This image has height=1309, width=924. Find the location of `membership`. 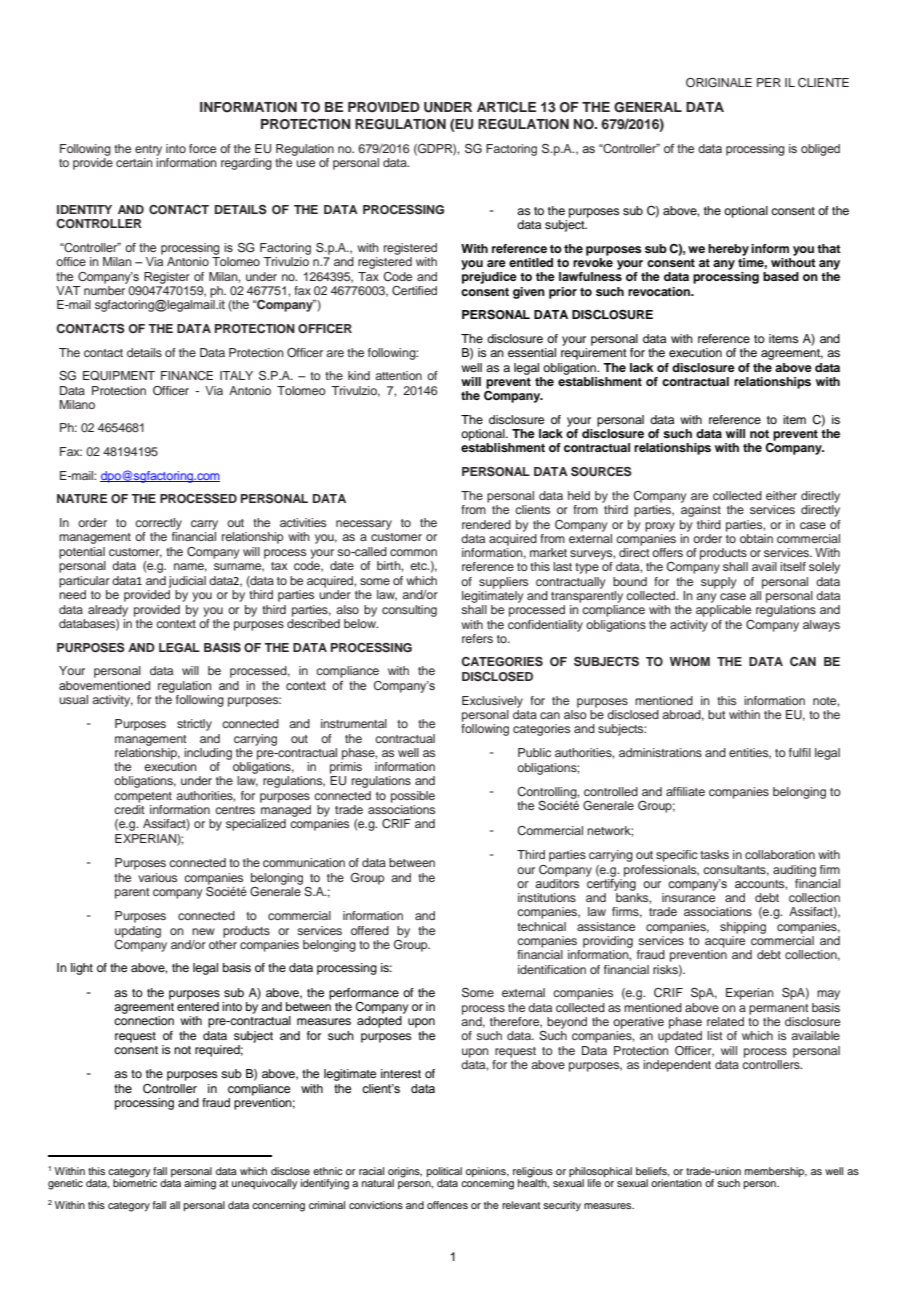

membership is located at coordinates (776, 1172).
